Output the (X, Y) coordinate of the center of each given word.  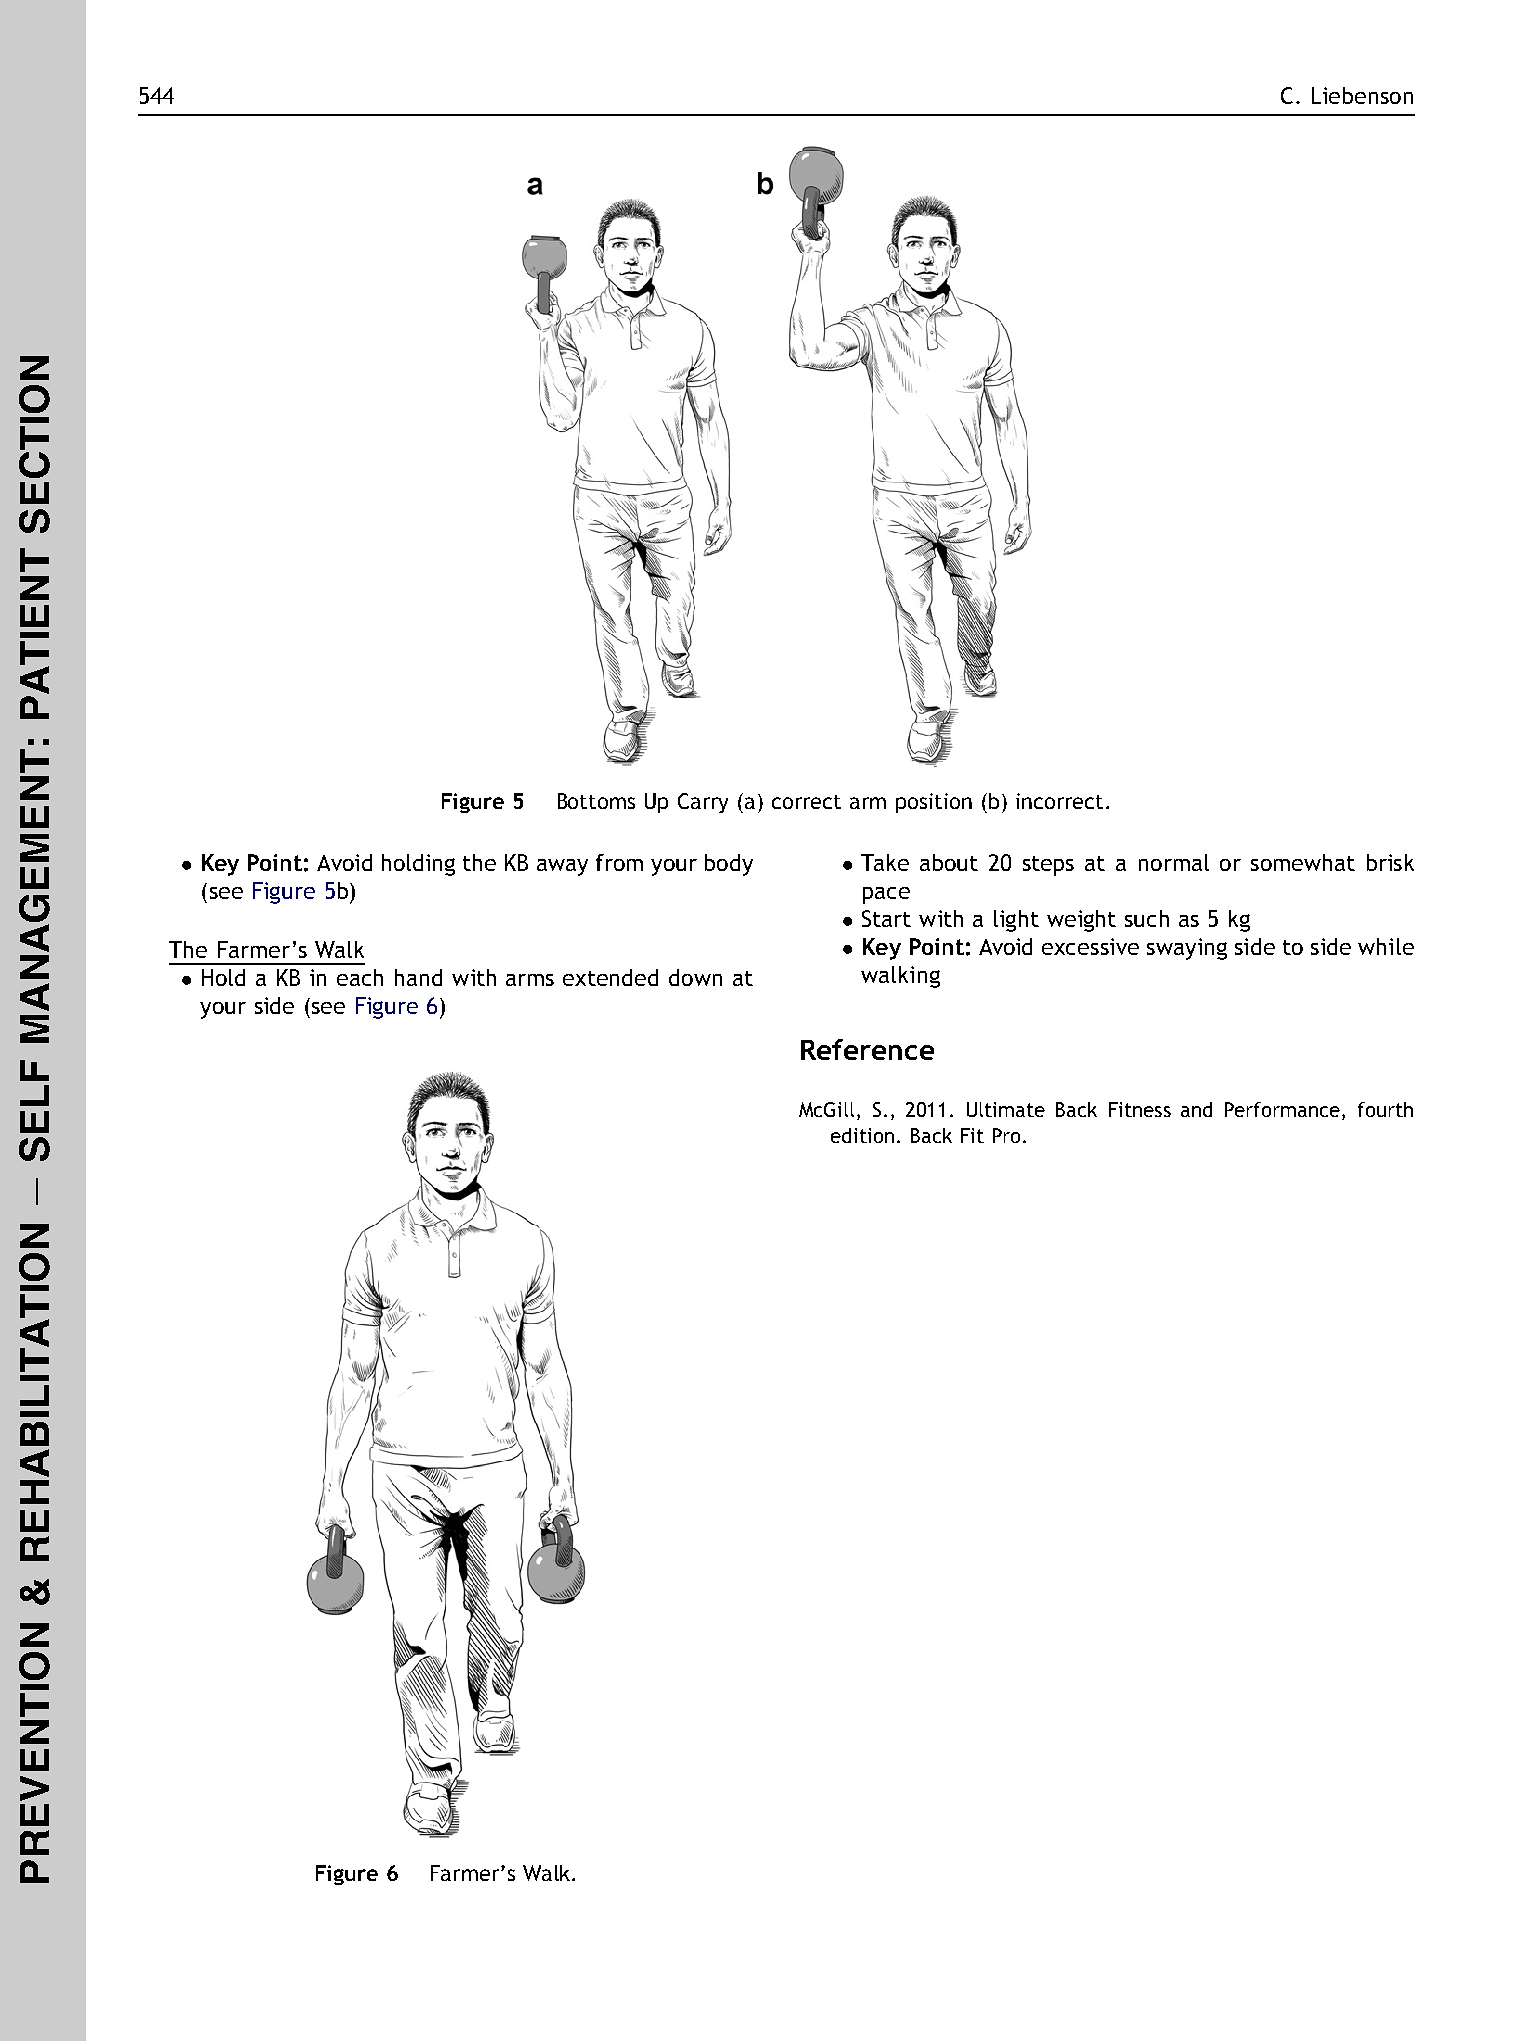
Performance (1282, 1109)
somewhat (1303, 862)
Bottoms (596, 801)
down (695, 977)
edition (862, 1135)
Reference (867, 1049)
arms (530, 980)
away (562, 867)
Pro (1006, 1135)
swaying (1187, 949)
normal (1174, 862)
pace (886, 895)
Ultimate (1006, 1109)
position (934, 803)
